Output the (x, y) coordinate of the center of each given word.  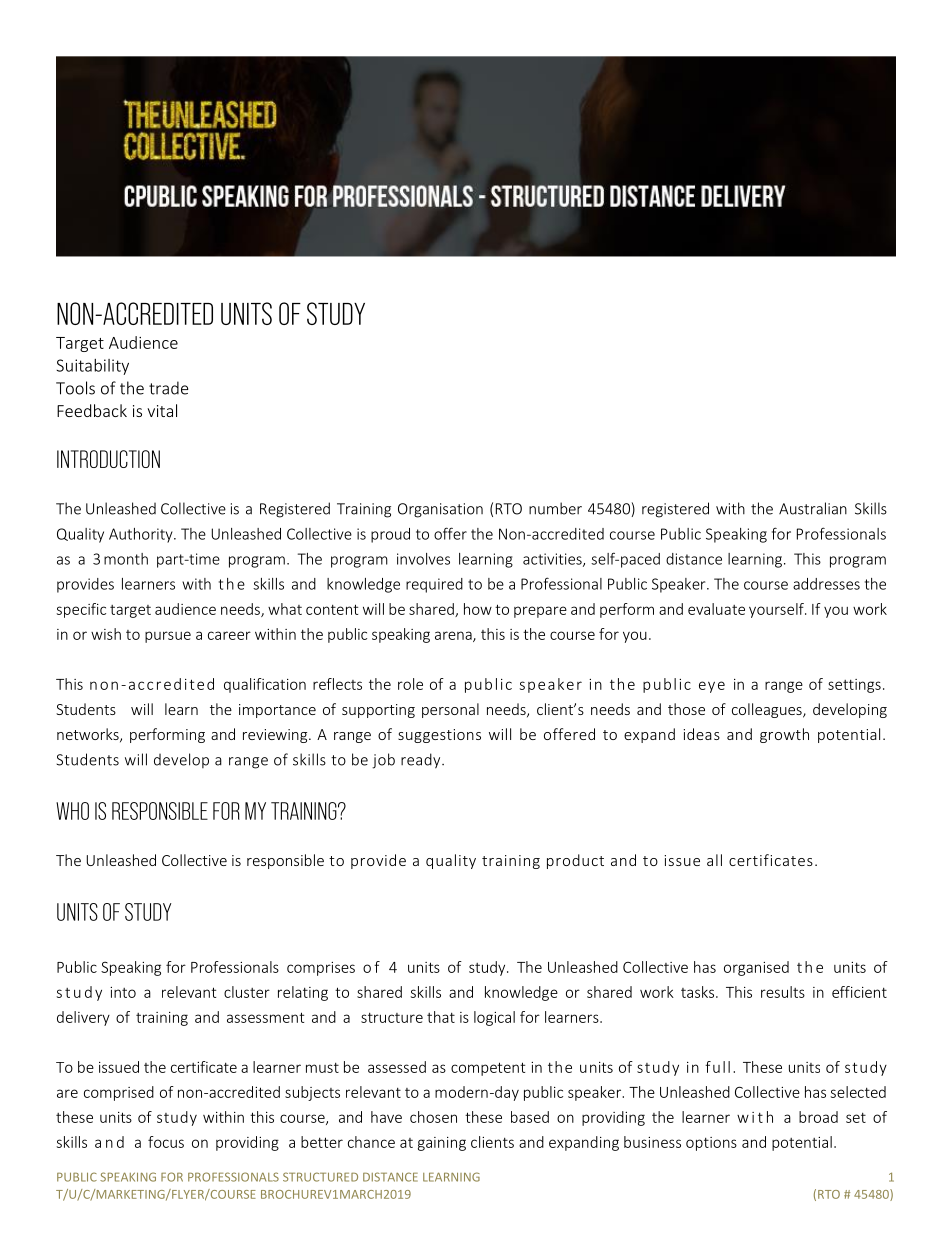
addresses (826, 584)
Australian (813, 508)
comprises (321, 969)
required (434, 585)
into (123, 992)
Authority (142, 535)
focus (166, 1142)
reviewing (276, 736)
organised (756, 968)
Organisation (440, 510)
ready (422, 761)
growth (784, 735)
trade (169, 388)
